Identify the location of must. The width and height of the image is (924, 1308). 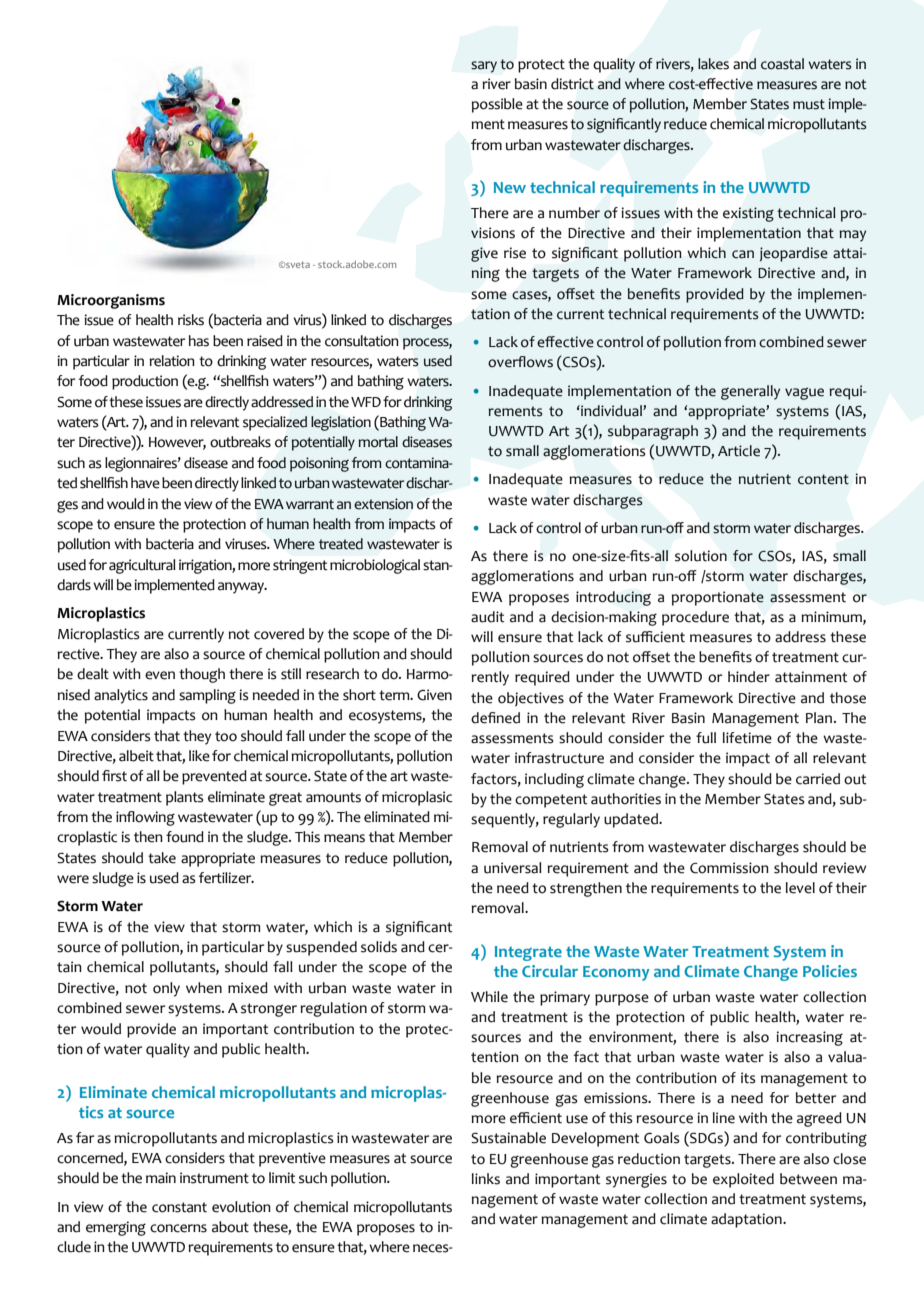
(809, 104).
